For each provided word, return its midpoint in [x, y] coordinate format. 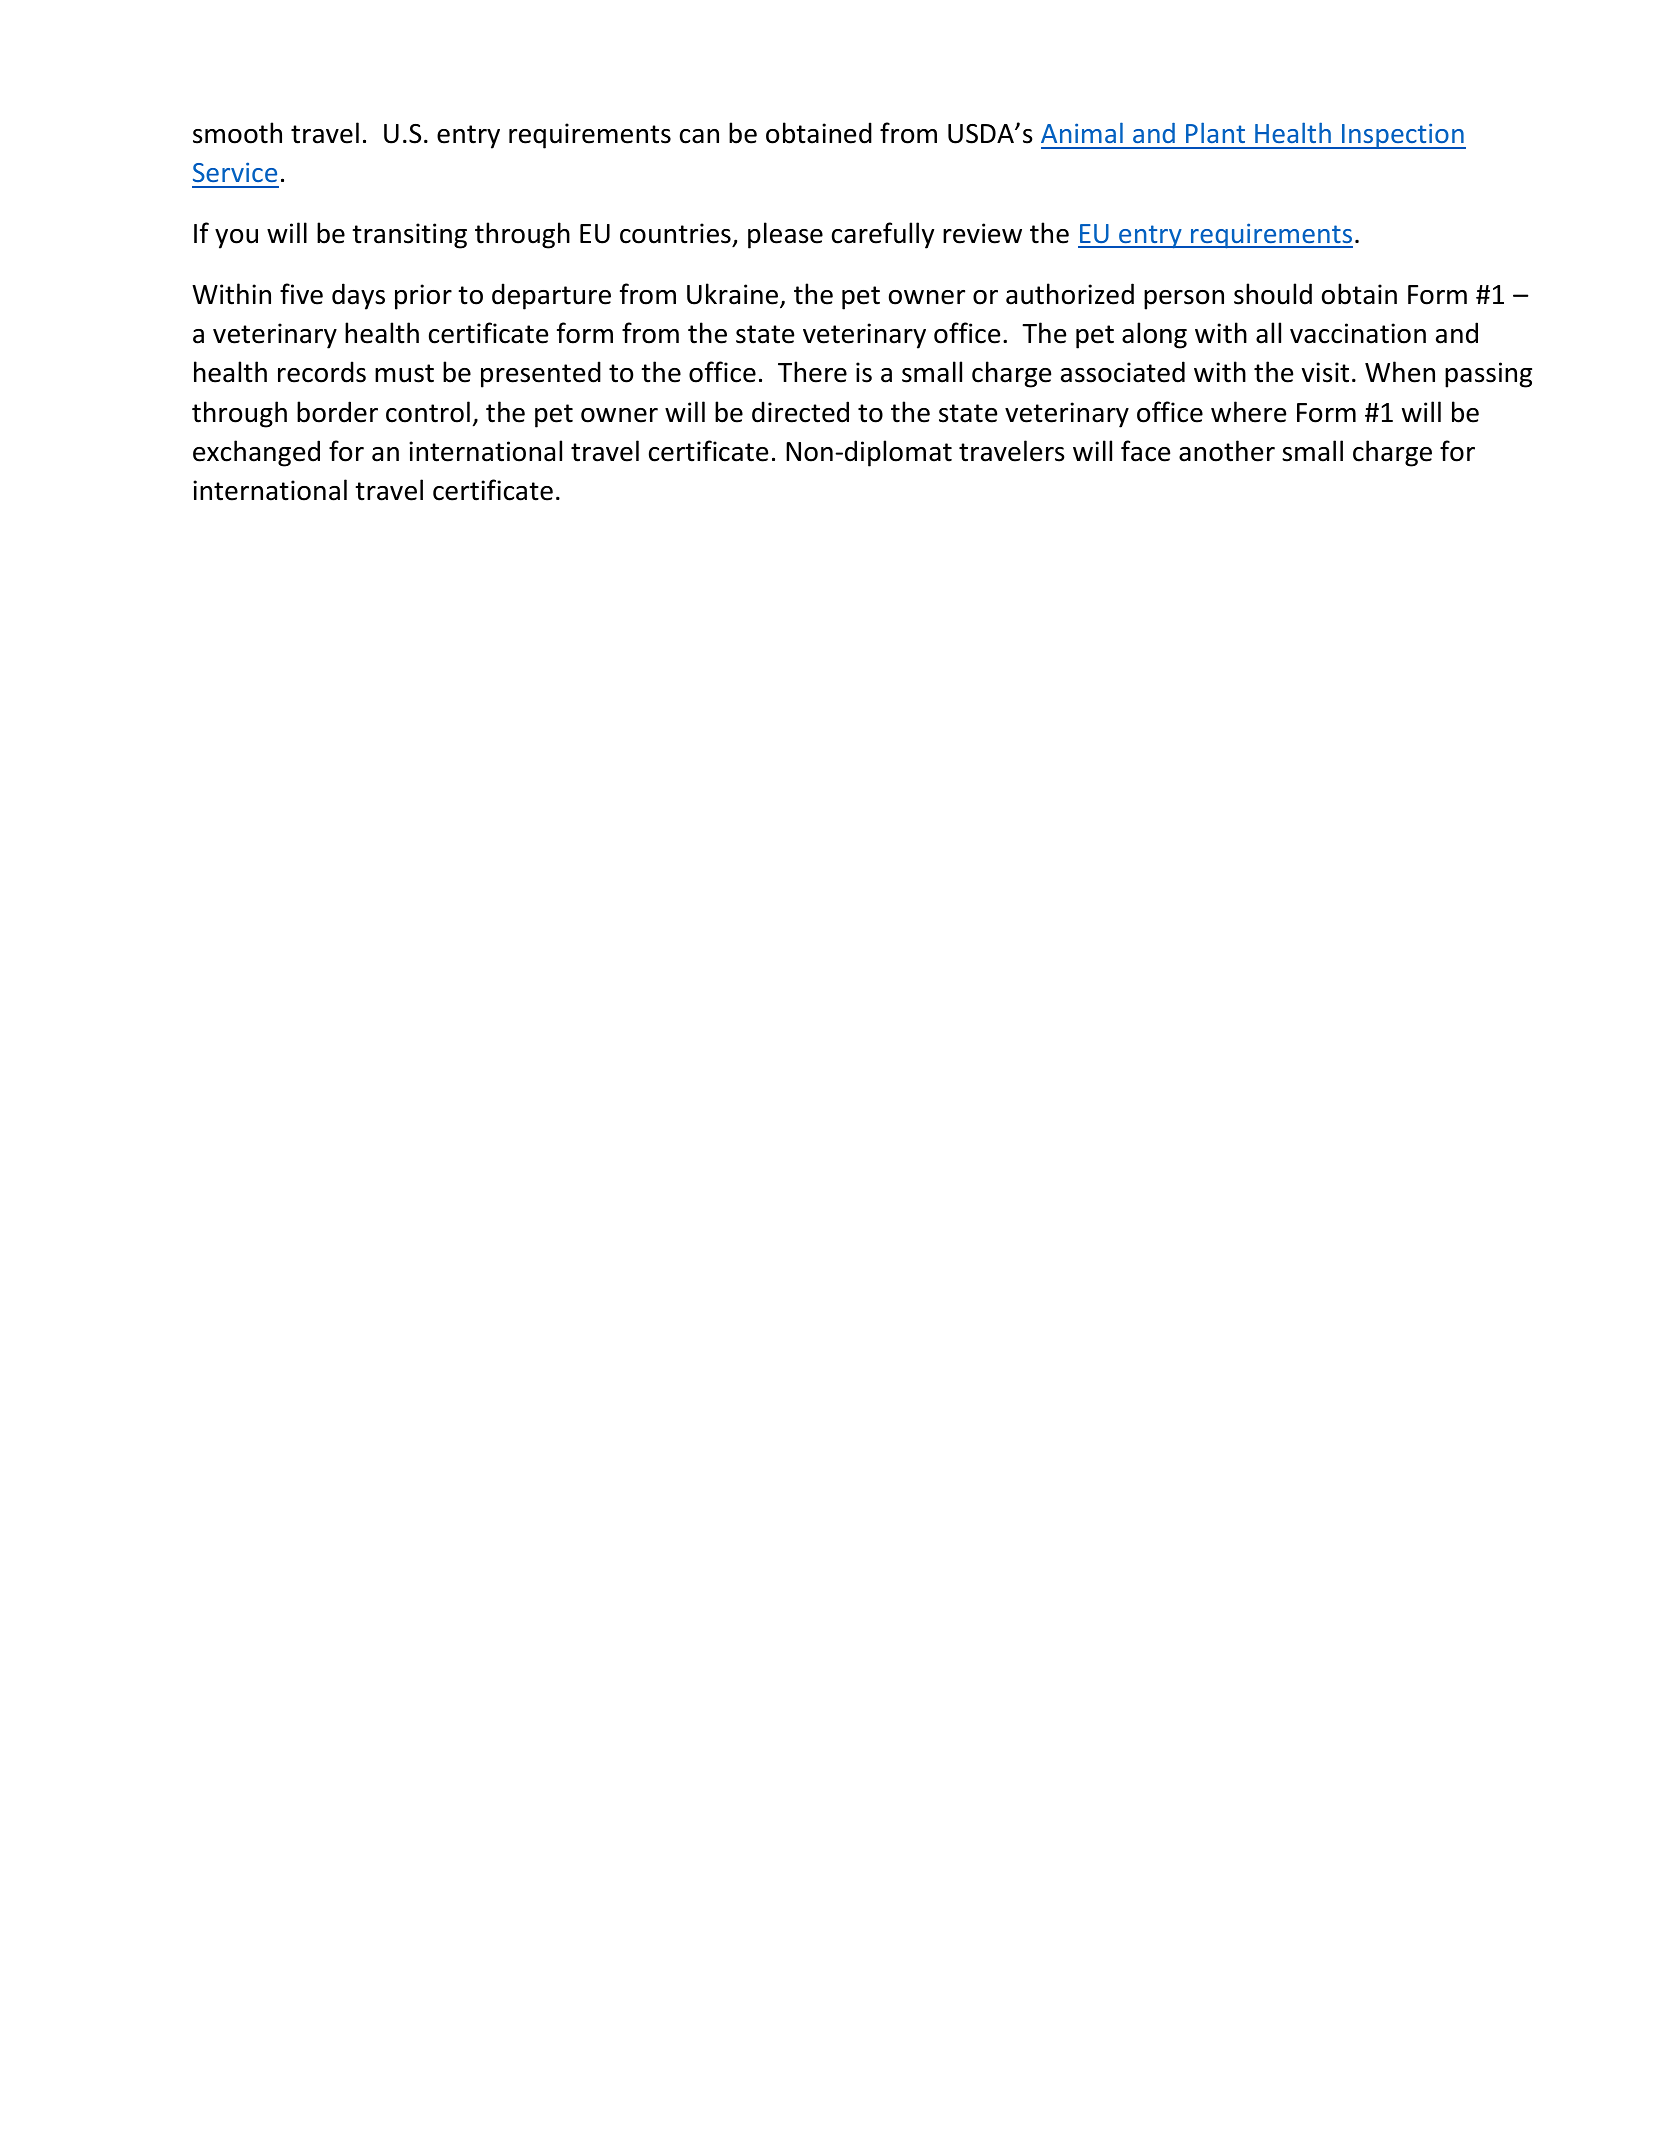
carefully [883, 235]
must [404, 373]
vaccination [1358, 333]
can [699, 136]
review [982, 233]
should [1273, 294]
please [785, 235]
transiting [409, 236]
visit [1325, 372]
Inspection [1403, 136]
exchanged [256, 453]
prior [423, 297]
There [812, 372]
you [236, 239]
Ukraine [734, 295]
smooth [237, 133]
